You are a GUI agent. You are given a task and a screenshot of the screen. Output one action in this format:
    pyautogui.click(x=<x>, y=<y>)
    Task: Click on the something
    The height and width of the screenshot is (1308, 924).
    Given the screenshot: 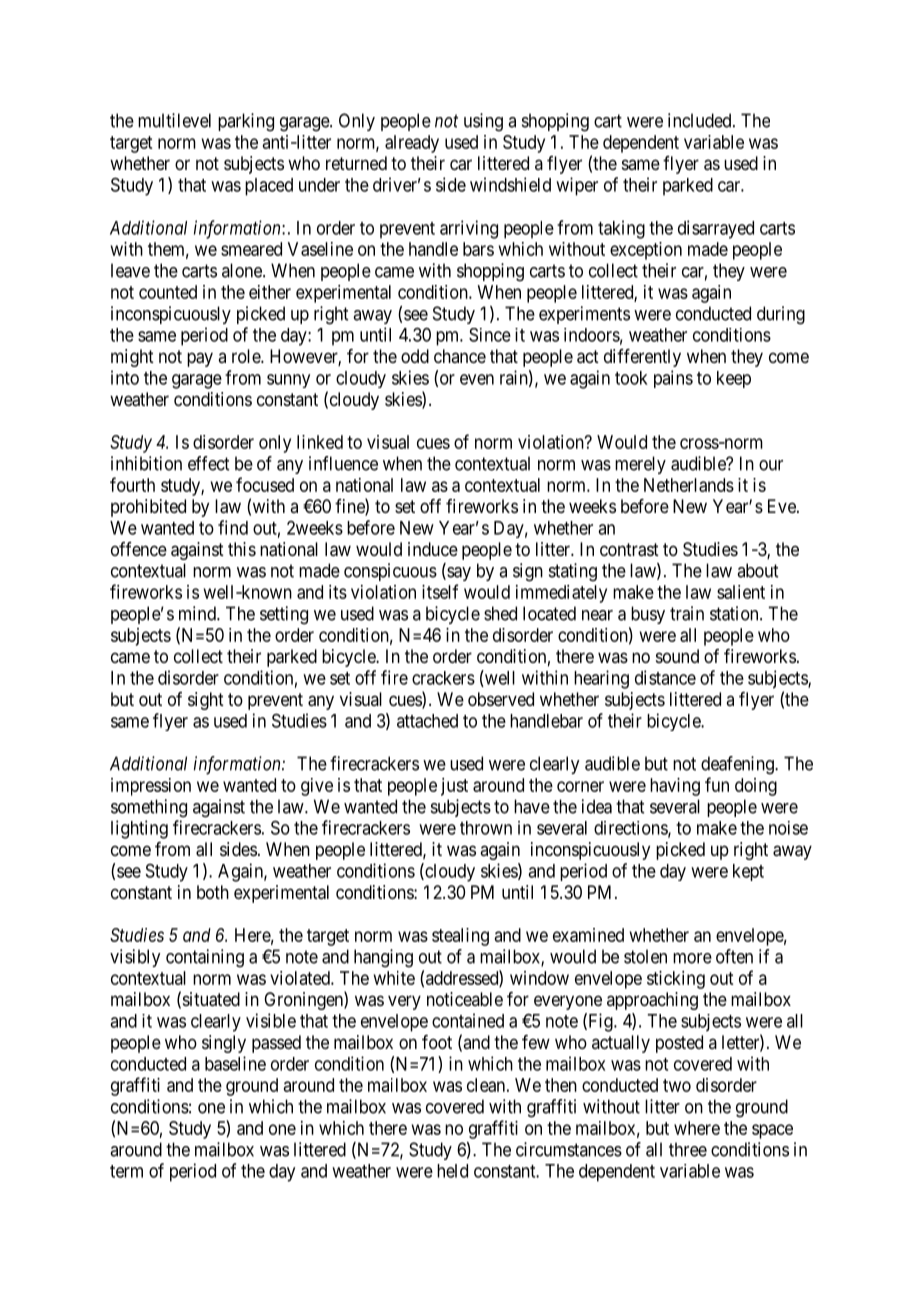 What is the action you would take?
    pyautogui.click(x=149, y=808)
